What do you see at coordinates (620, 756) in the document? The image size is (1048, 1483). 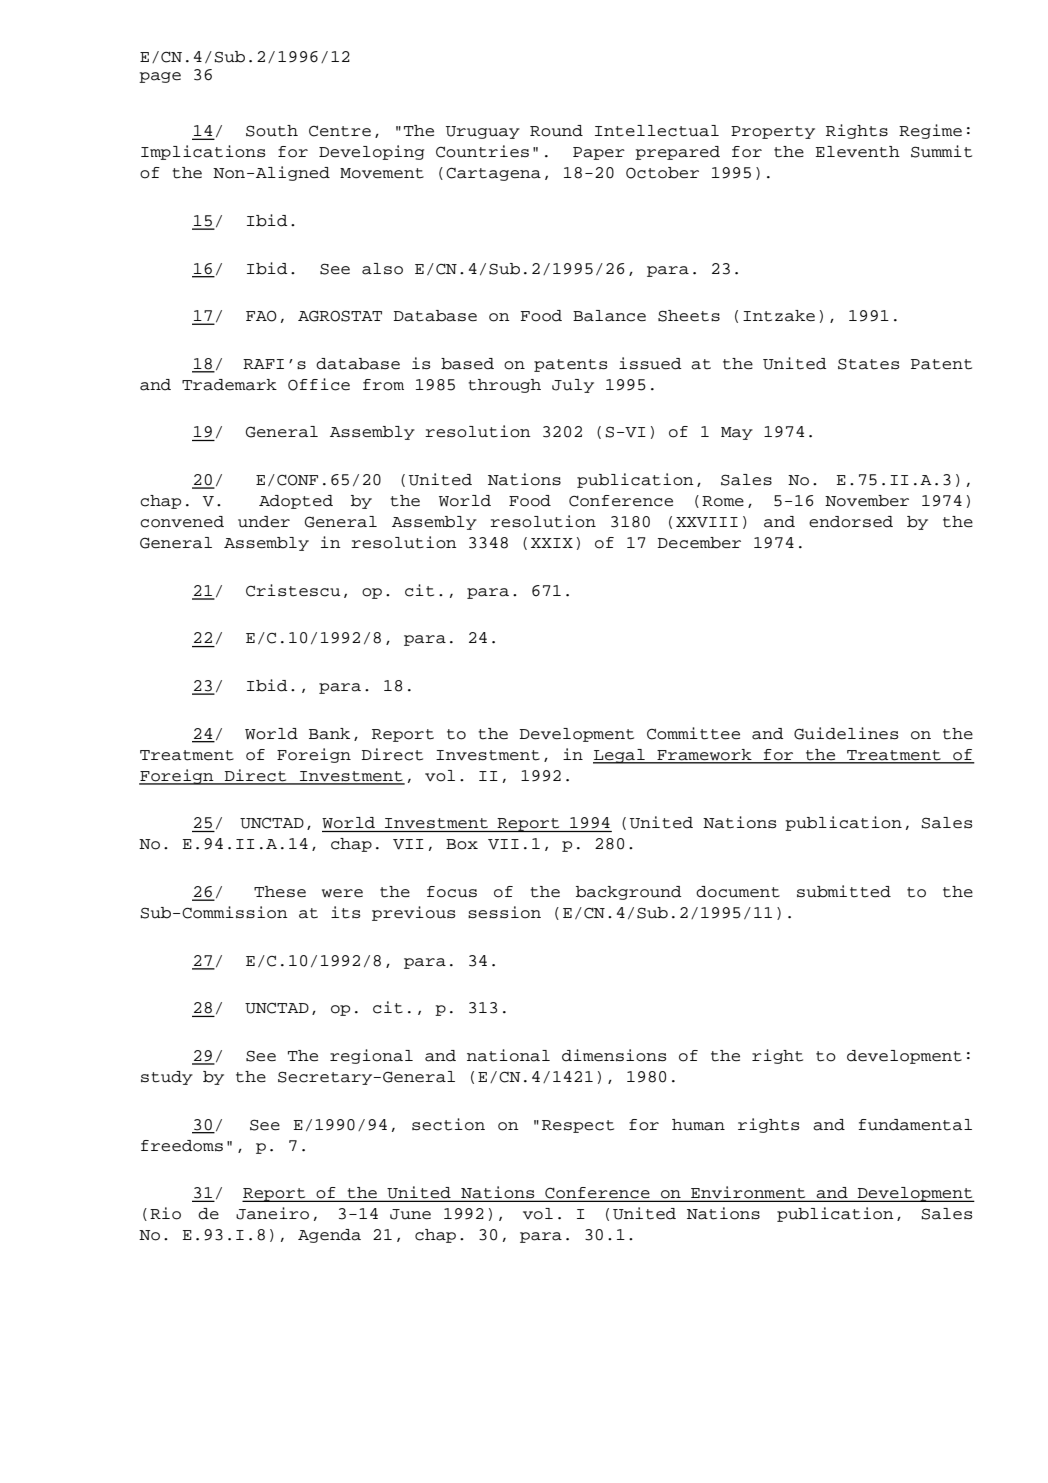 I see `Legal` at bounding box center [620, 756].
